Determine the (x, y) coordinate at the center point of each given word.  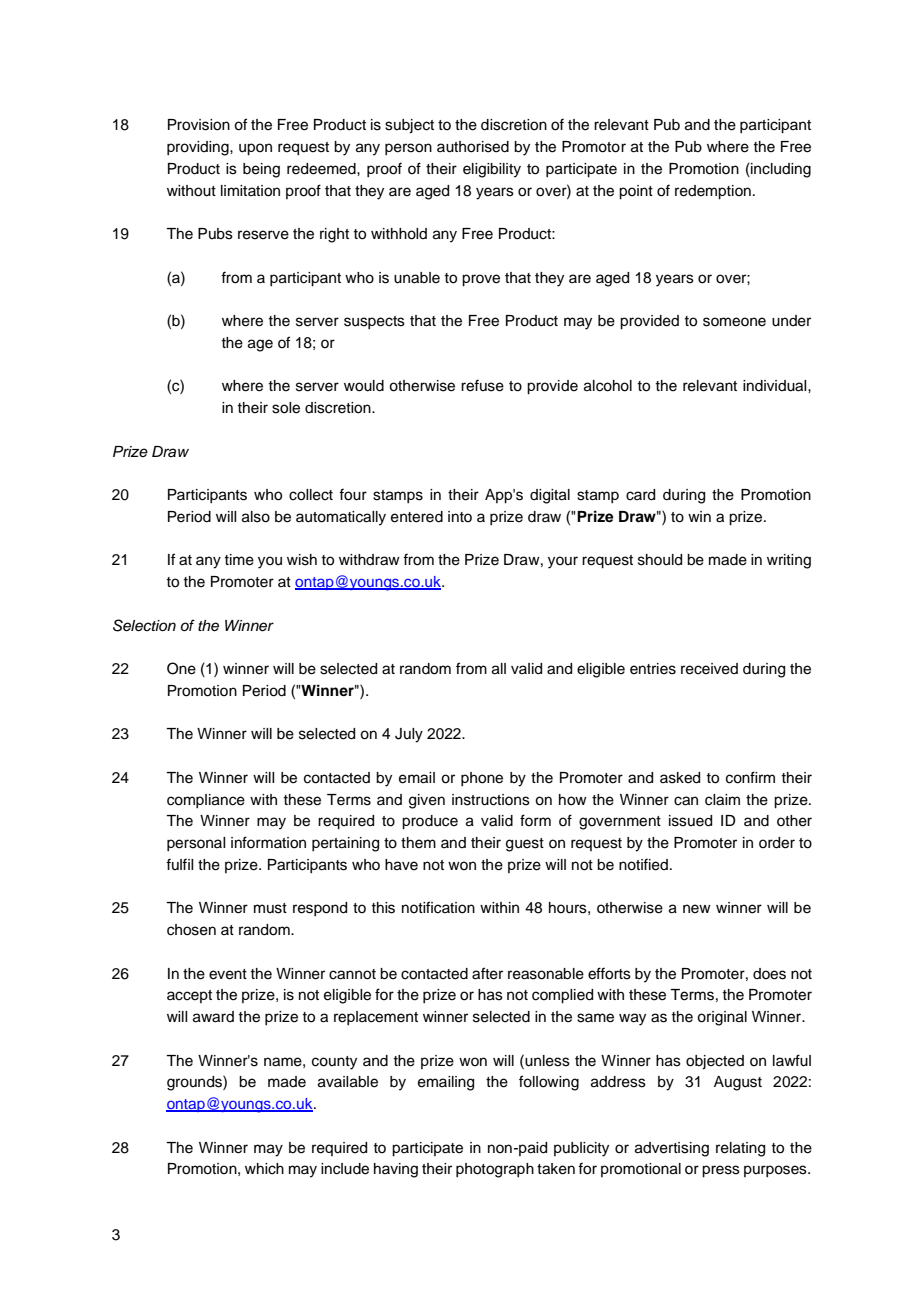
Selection (144, 625)
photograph (495, 1170)
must (270, 908)
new (697, 909)
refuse (482, 385)
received (709, 669)
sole (286, 408)
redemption (713, 192)
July (409, 735)
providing (199, 148)
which (264, 1169)
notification (438, 907)
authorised (473, 147)
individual (776, 386)
